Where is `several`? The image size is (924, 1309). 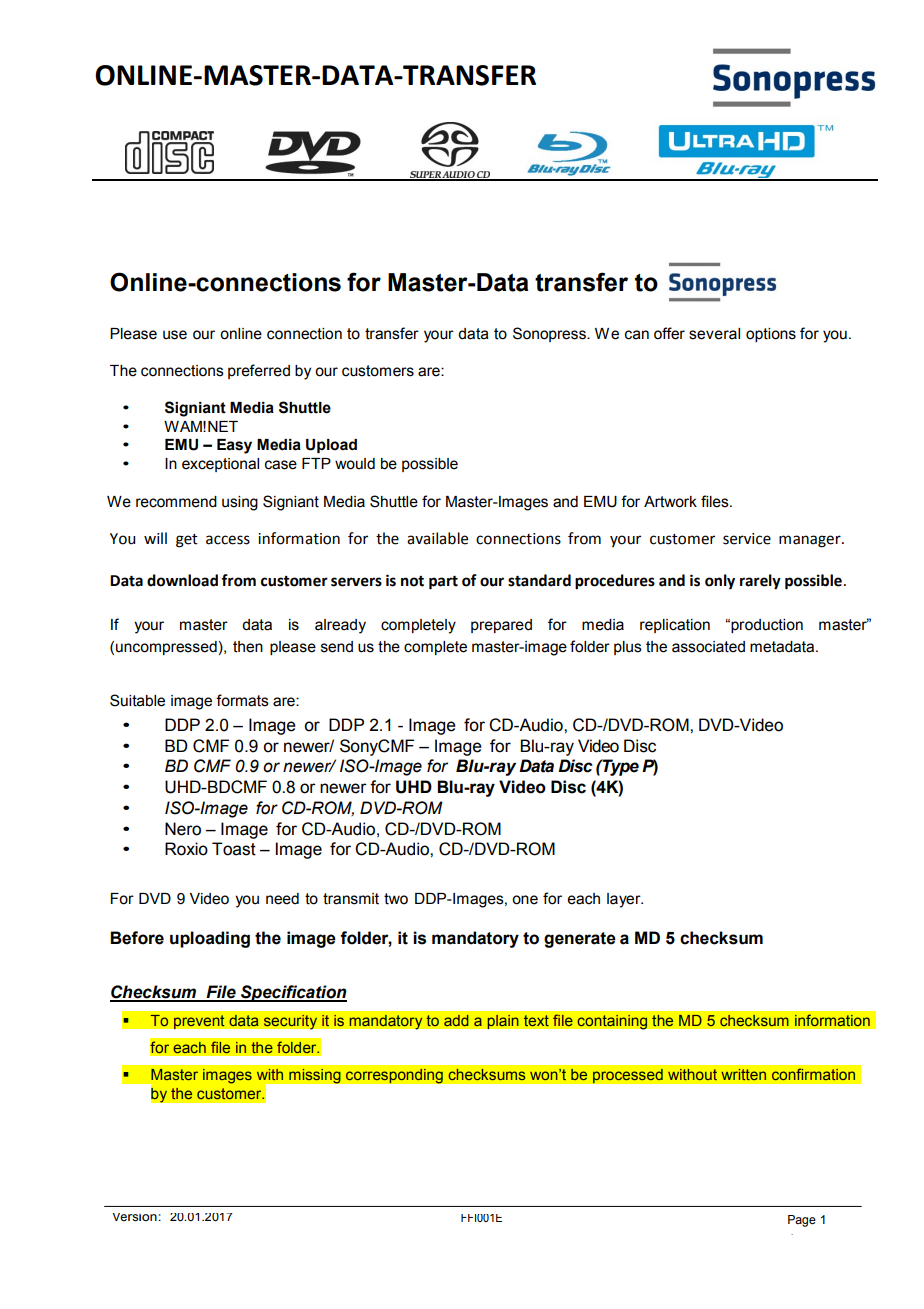
several is located at coordinates (714, 334).
